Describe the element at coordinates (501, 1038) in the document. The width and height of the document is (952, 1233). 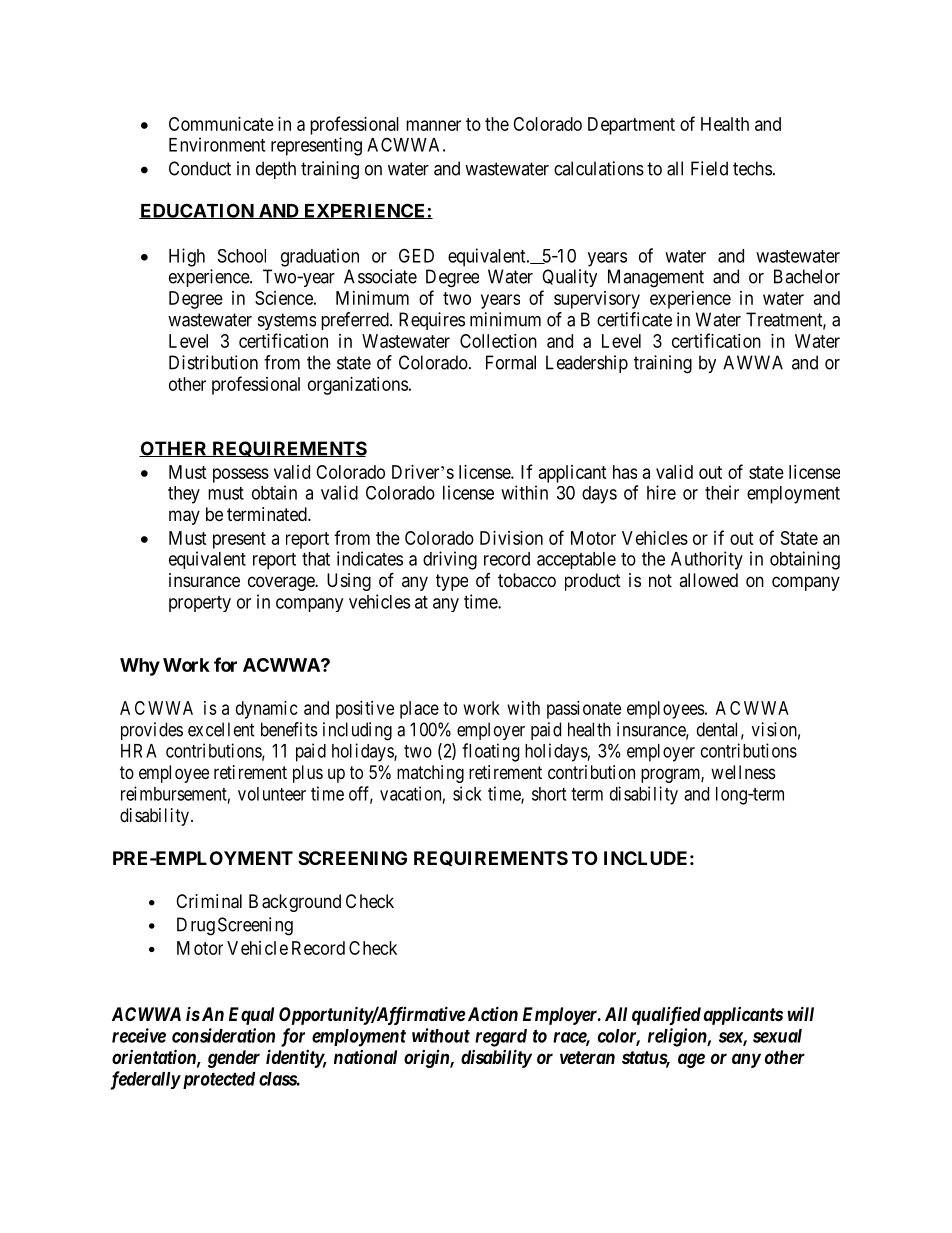
I see `regard` at that location.
